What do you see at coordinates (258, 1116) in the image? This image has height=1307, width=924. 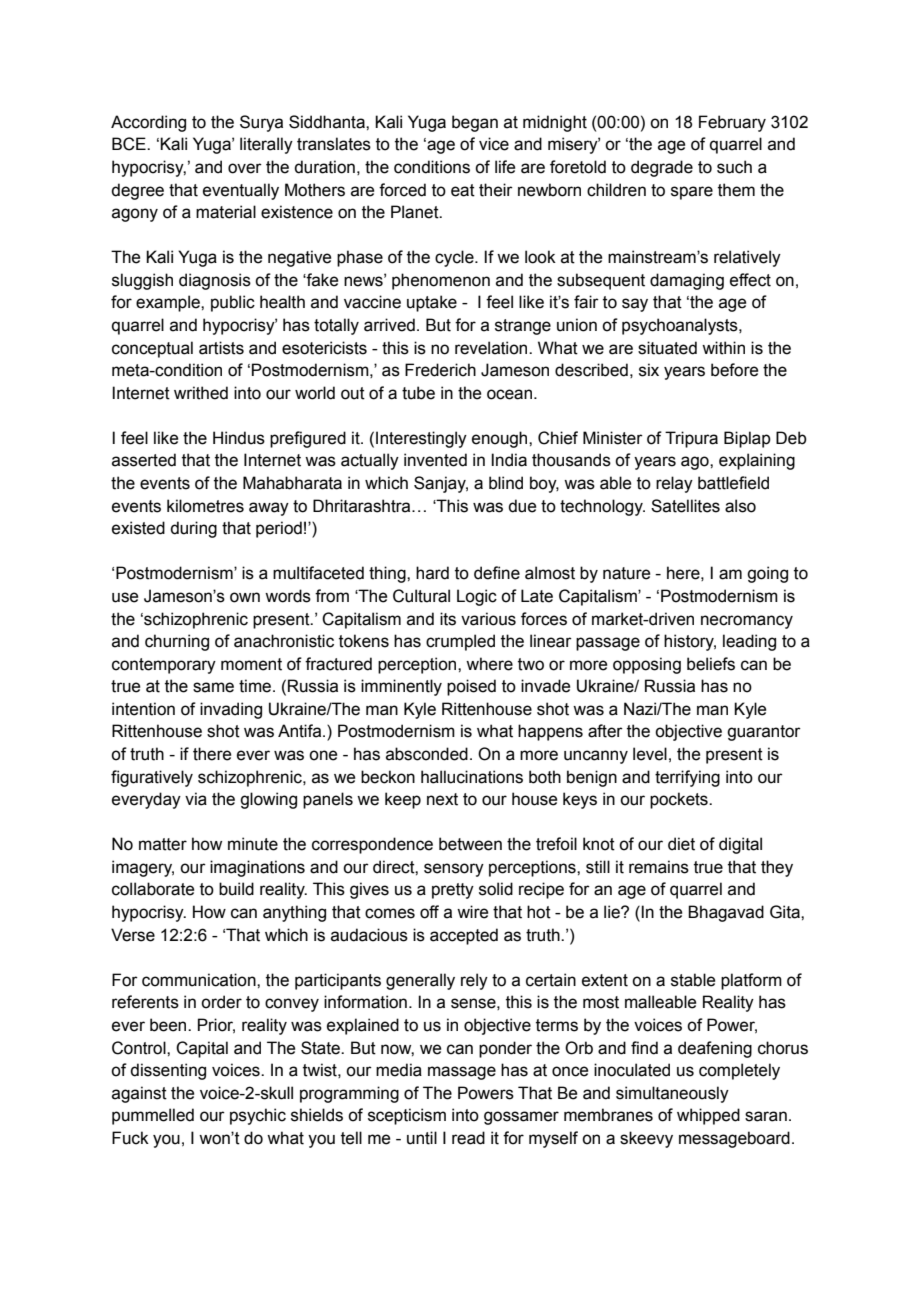 I see `psychic` at bounding box center [258, 1116].
